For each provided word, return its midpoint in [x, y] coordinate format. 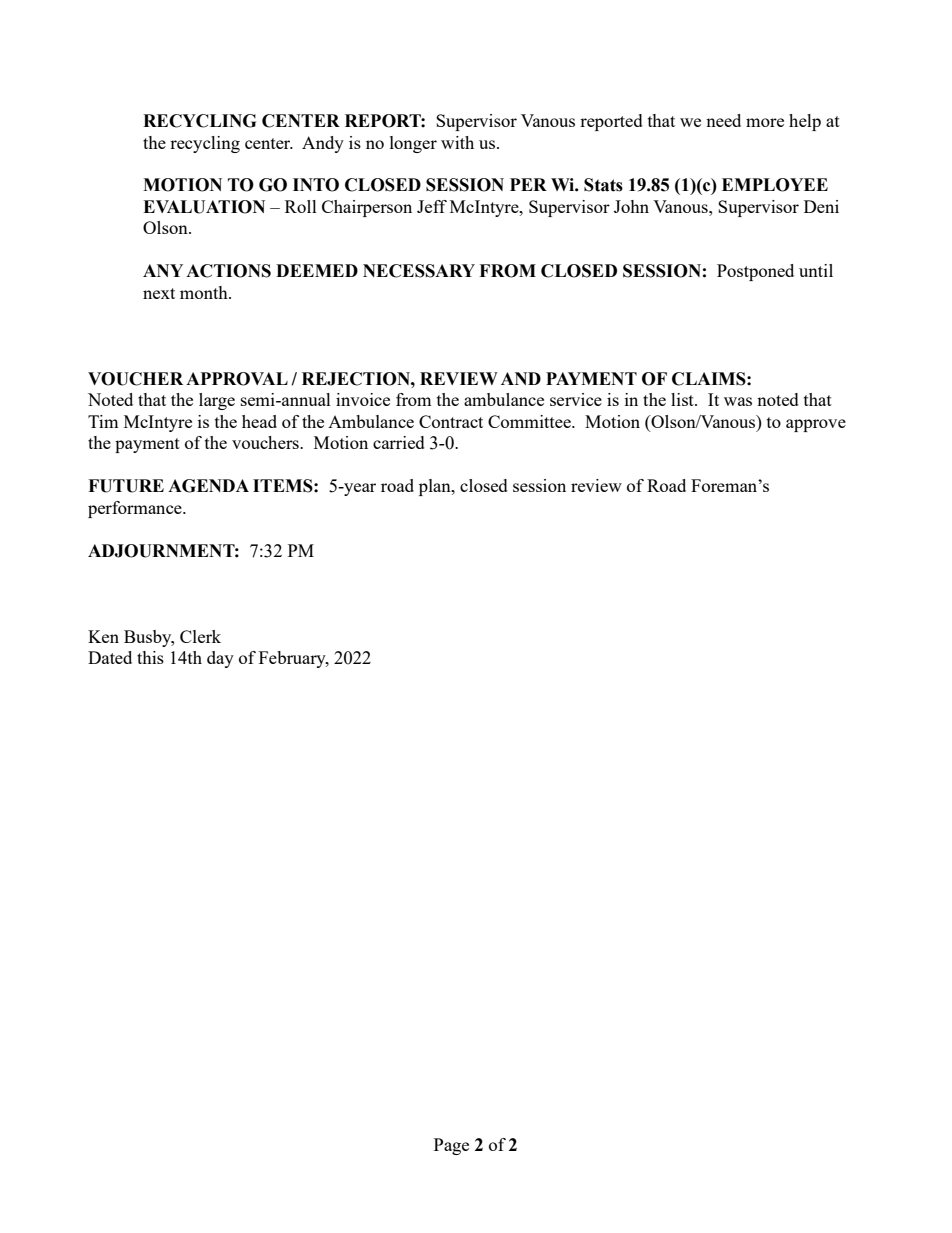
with [457, 142]
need [723, 120]
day [220, 659]
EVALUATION [204, 207]
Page [451, 1146]
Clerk [200, 636]
